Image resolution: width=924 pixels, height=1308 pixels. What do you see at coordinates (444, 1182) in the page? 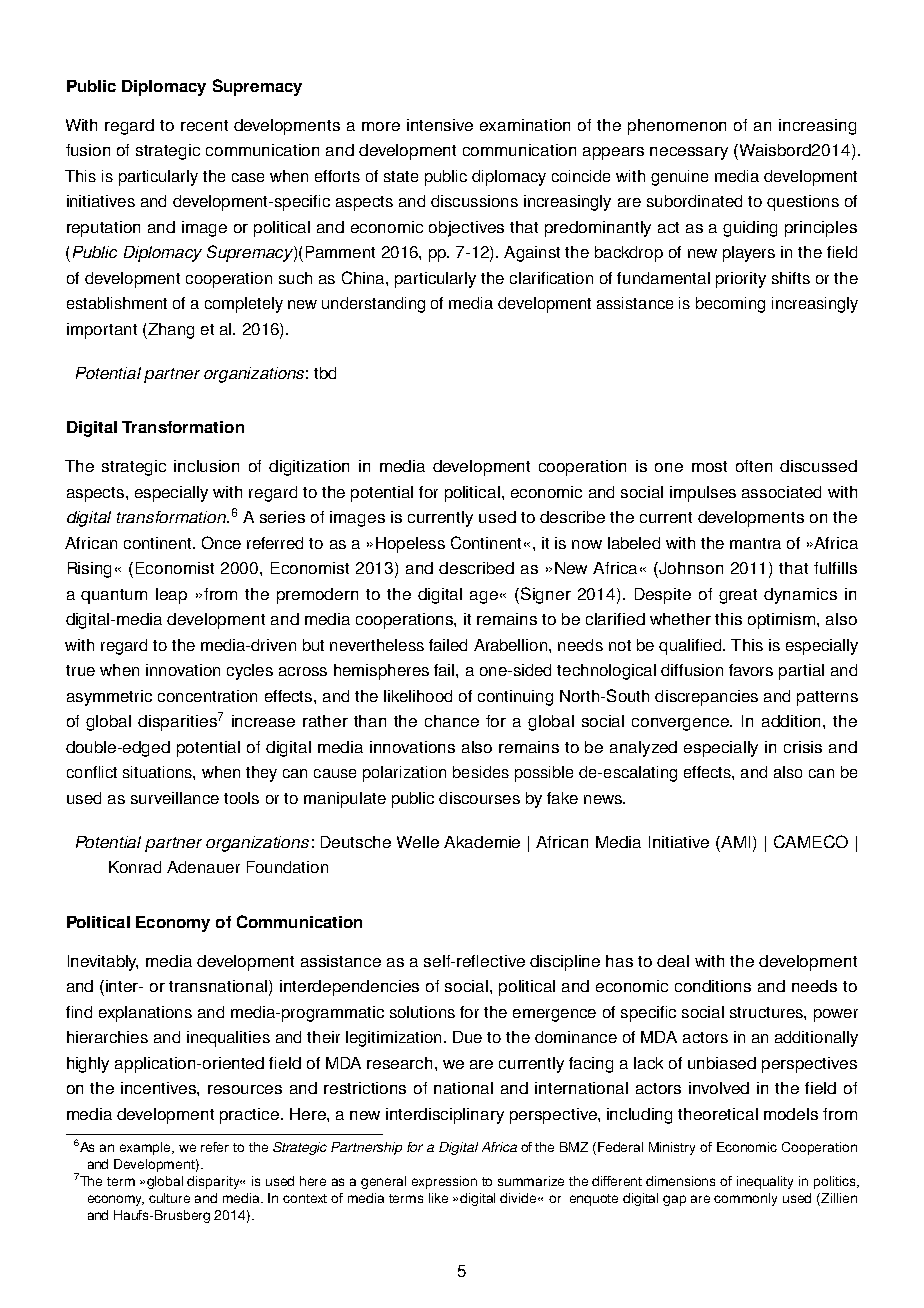
I see `expression` at bounding box center [444, 1182].
